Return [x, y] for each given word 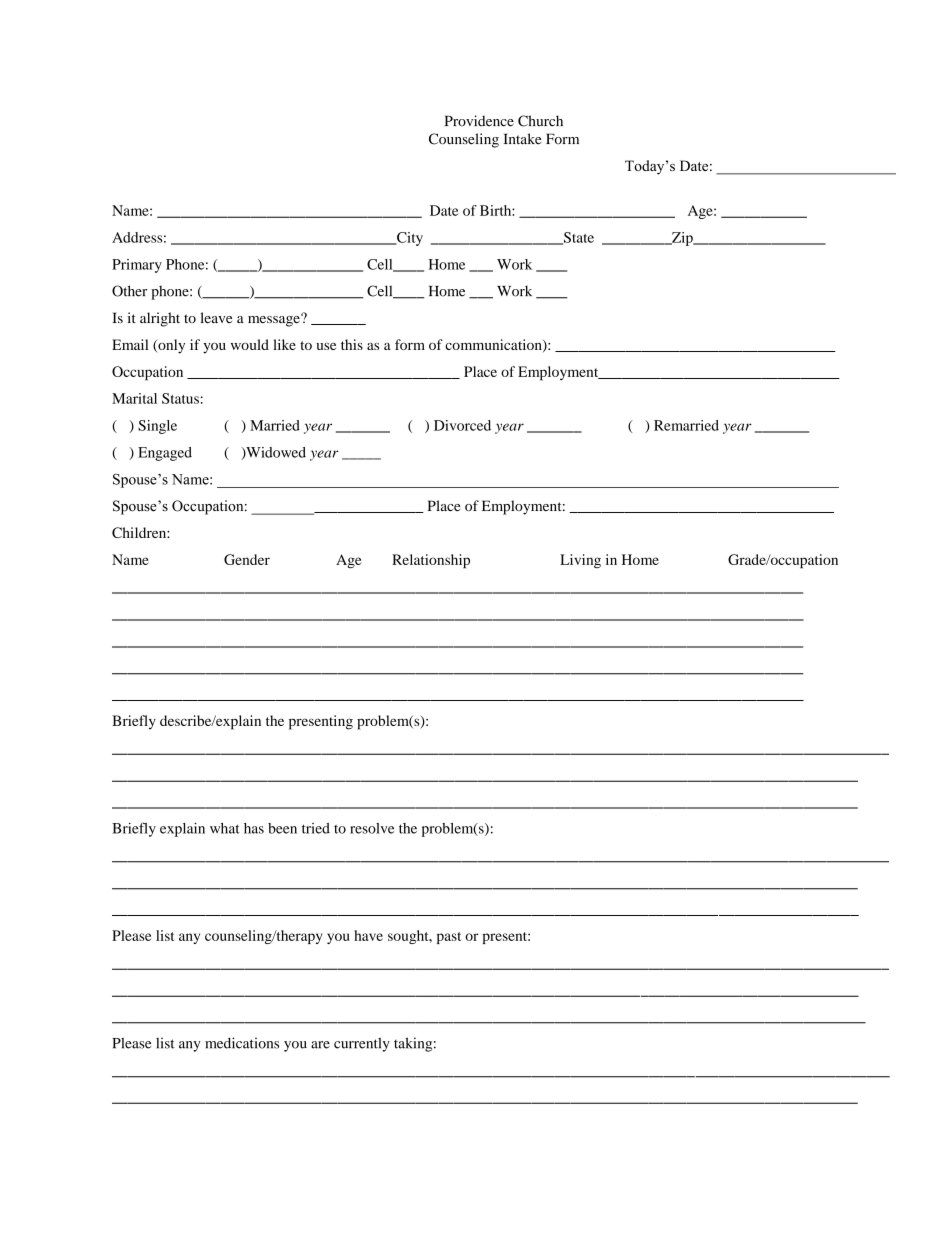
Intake [522, 139]
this [352, 344]
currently [362, 1044]
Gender [247, 559]
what [225, 828]
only [170, 346]
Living [580, 561]
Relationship [431, 561]
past [449, 938]
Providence [479, 121]
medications [242, 1043]
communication [494, 346]
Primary [137, 266]
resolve [372, 828]
